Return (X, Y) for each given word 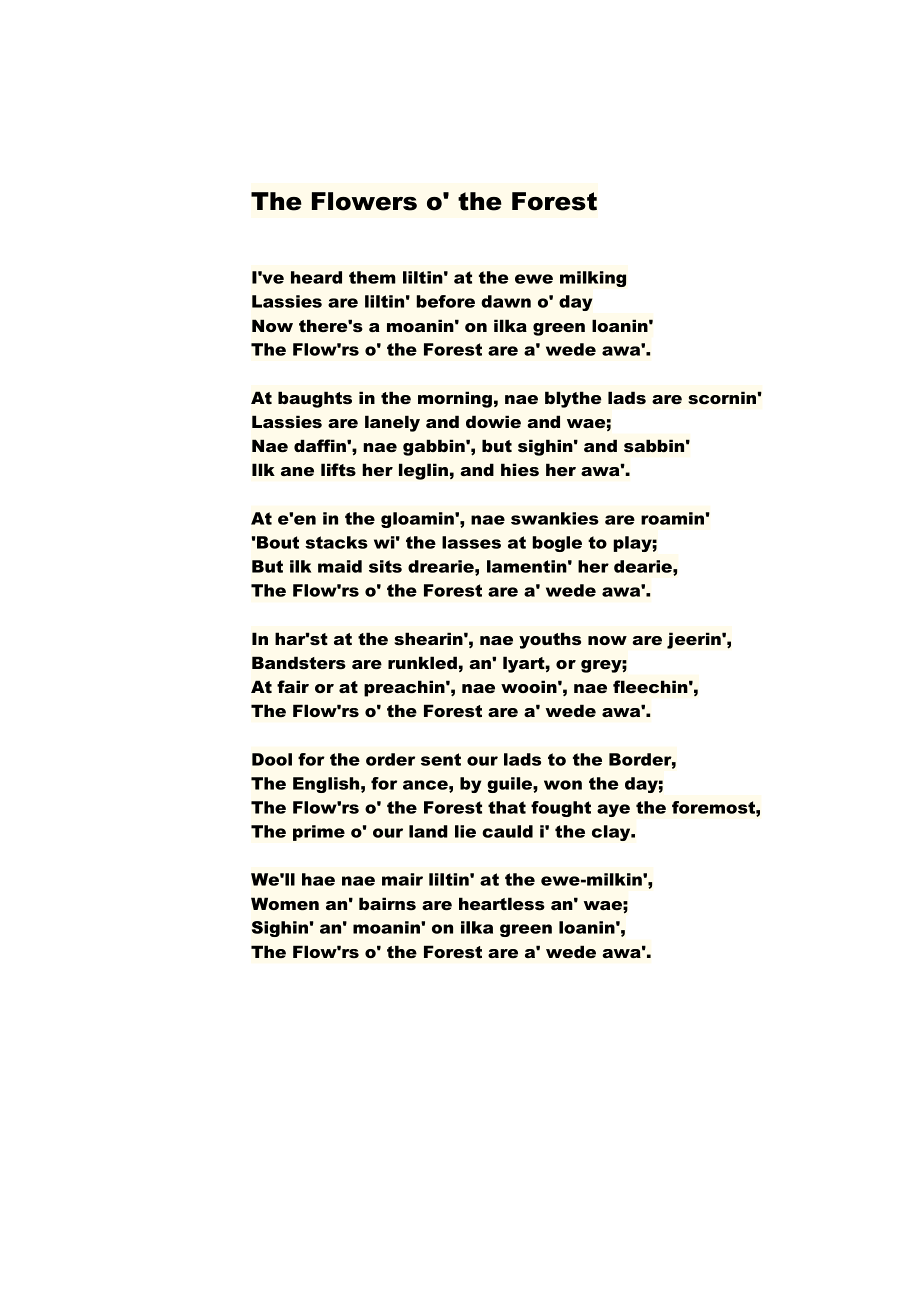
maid (340, 566)
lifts (338, 470)
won (563, 785)
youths (550, 640)
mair (402, 879)
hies (520, 470)
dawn (506, 301)
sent (441, 759)
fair (293, 686)
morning (455, 399)
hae (318, 879)
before (445, 301)
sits (385, 566)
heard (316, 277)
